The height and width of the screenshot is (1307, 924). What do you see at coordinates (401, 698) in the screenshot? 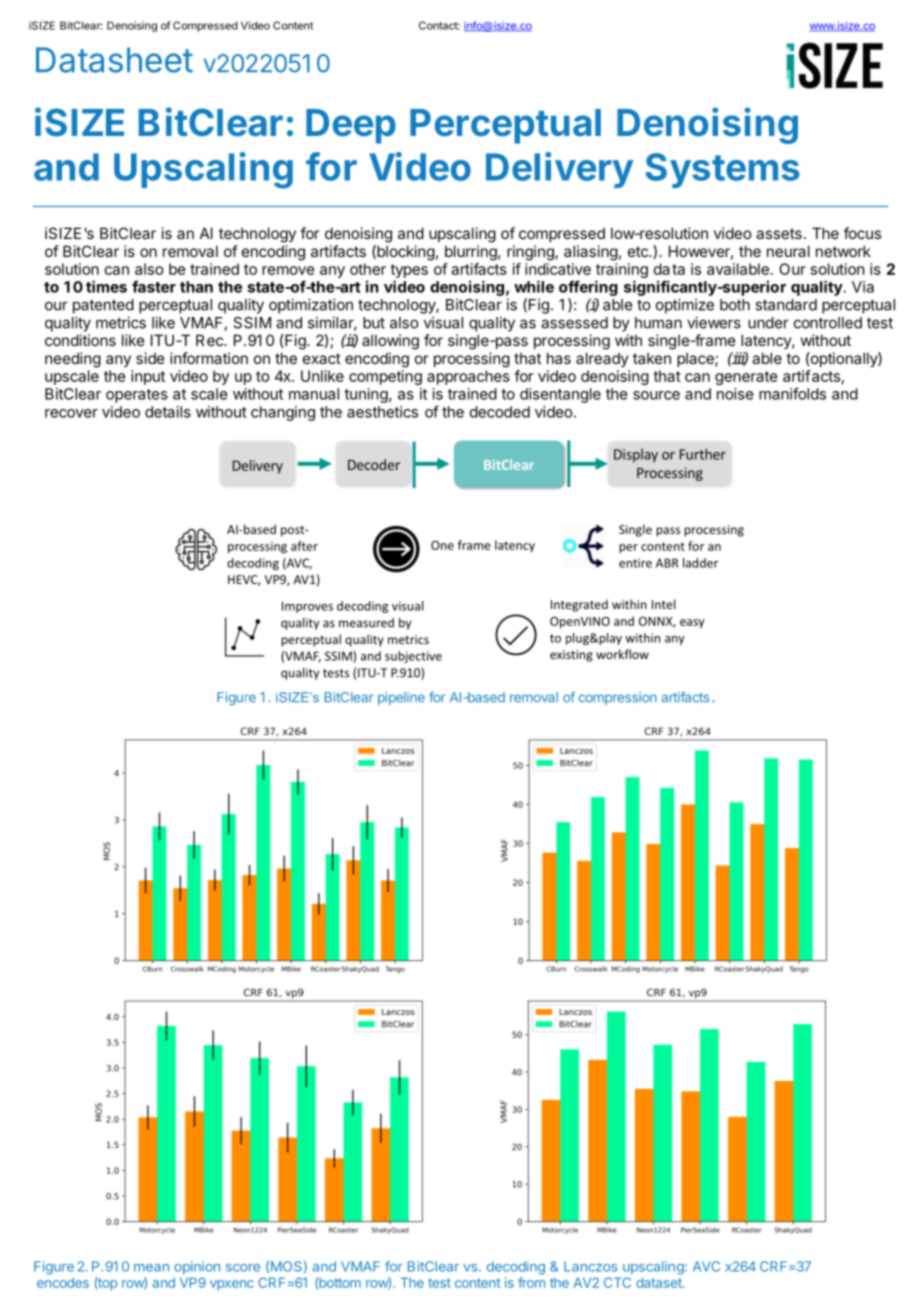
I see `pipeline` at bounding box center [401, 698].
